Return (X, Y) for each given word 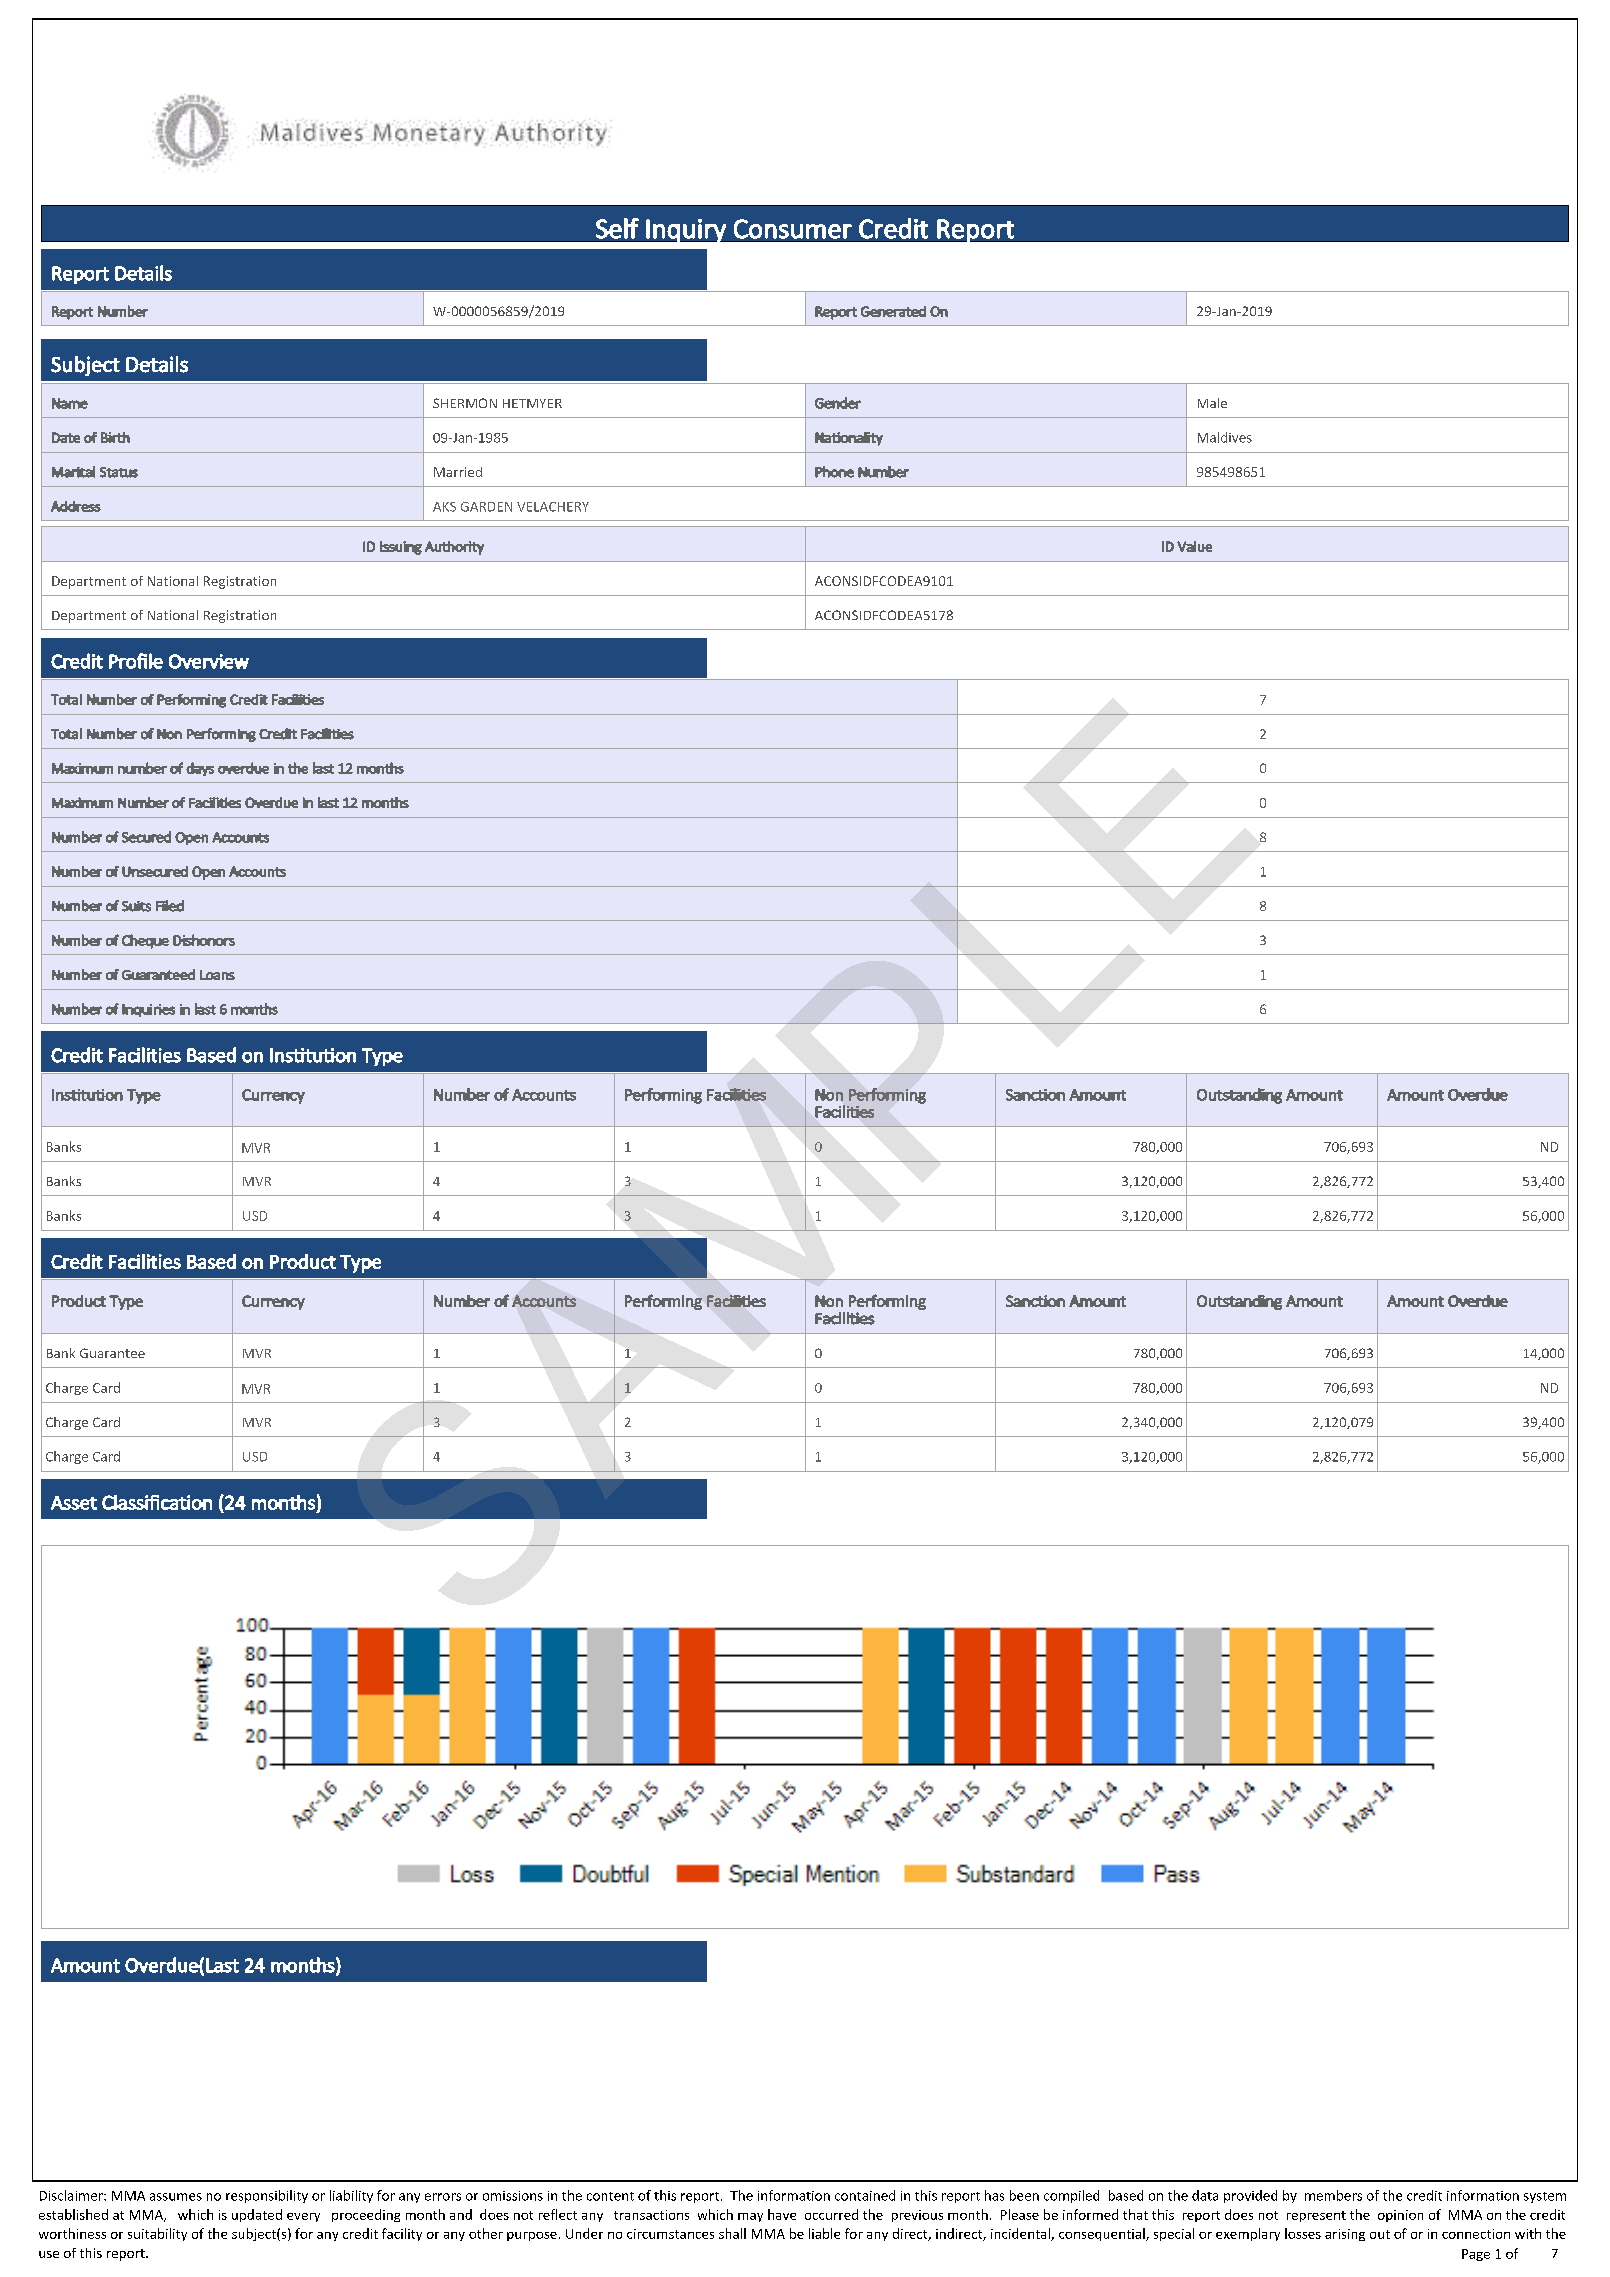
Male (1212, 403)
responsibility (267, 2196)
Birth (115, 437)
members (1333, 2195)
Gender (838, 403)
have (782, 2214)
